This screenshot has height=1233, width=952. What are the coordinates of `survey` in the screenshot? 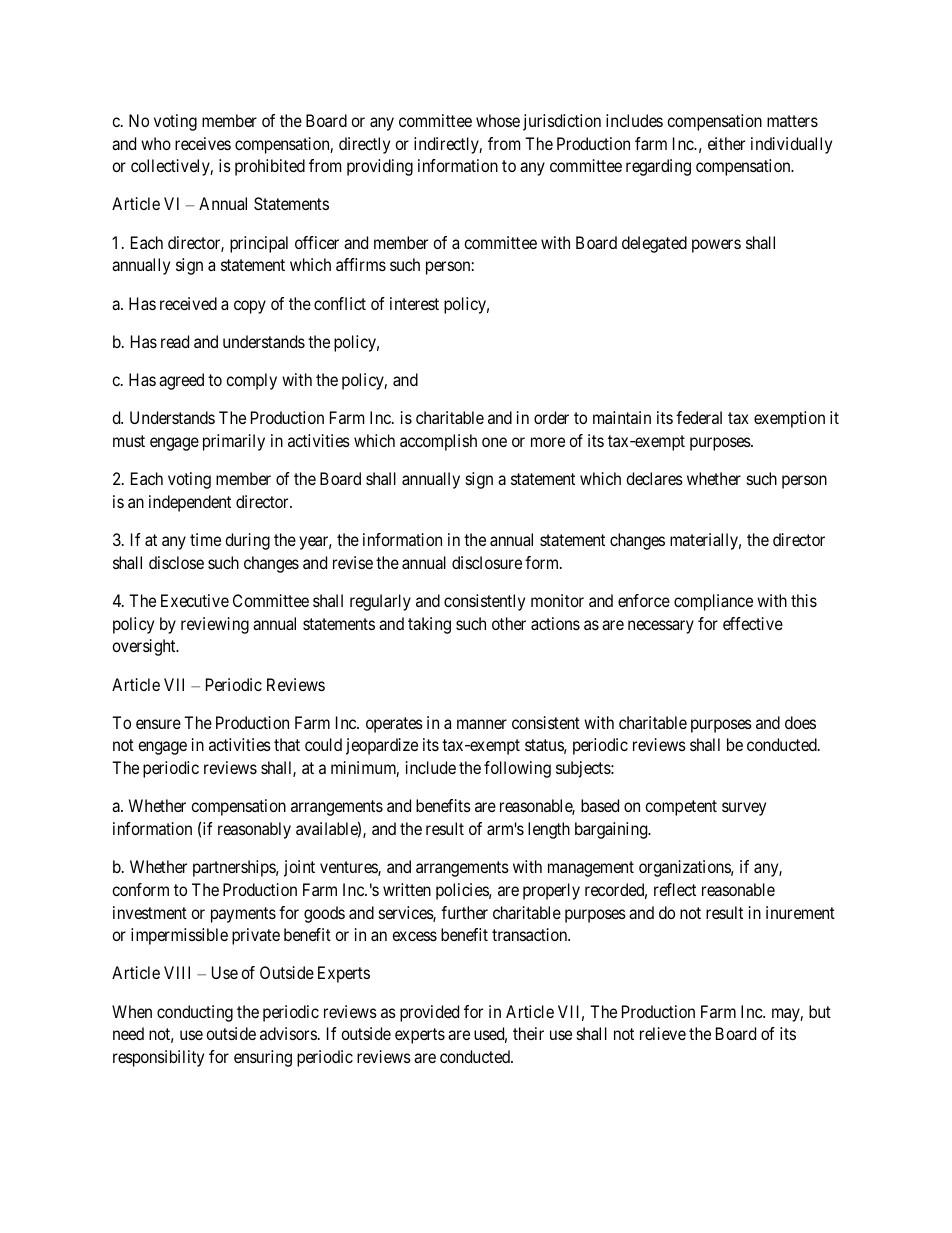 It's located at (744, 809).
